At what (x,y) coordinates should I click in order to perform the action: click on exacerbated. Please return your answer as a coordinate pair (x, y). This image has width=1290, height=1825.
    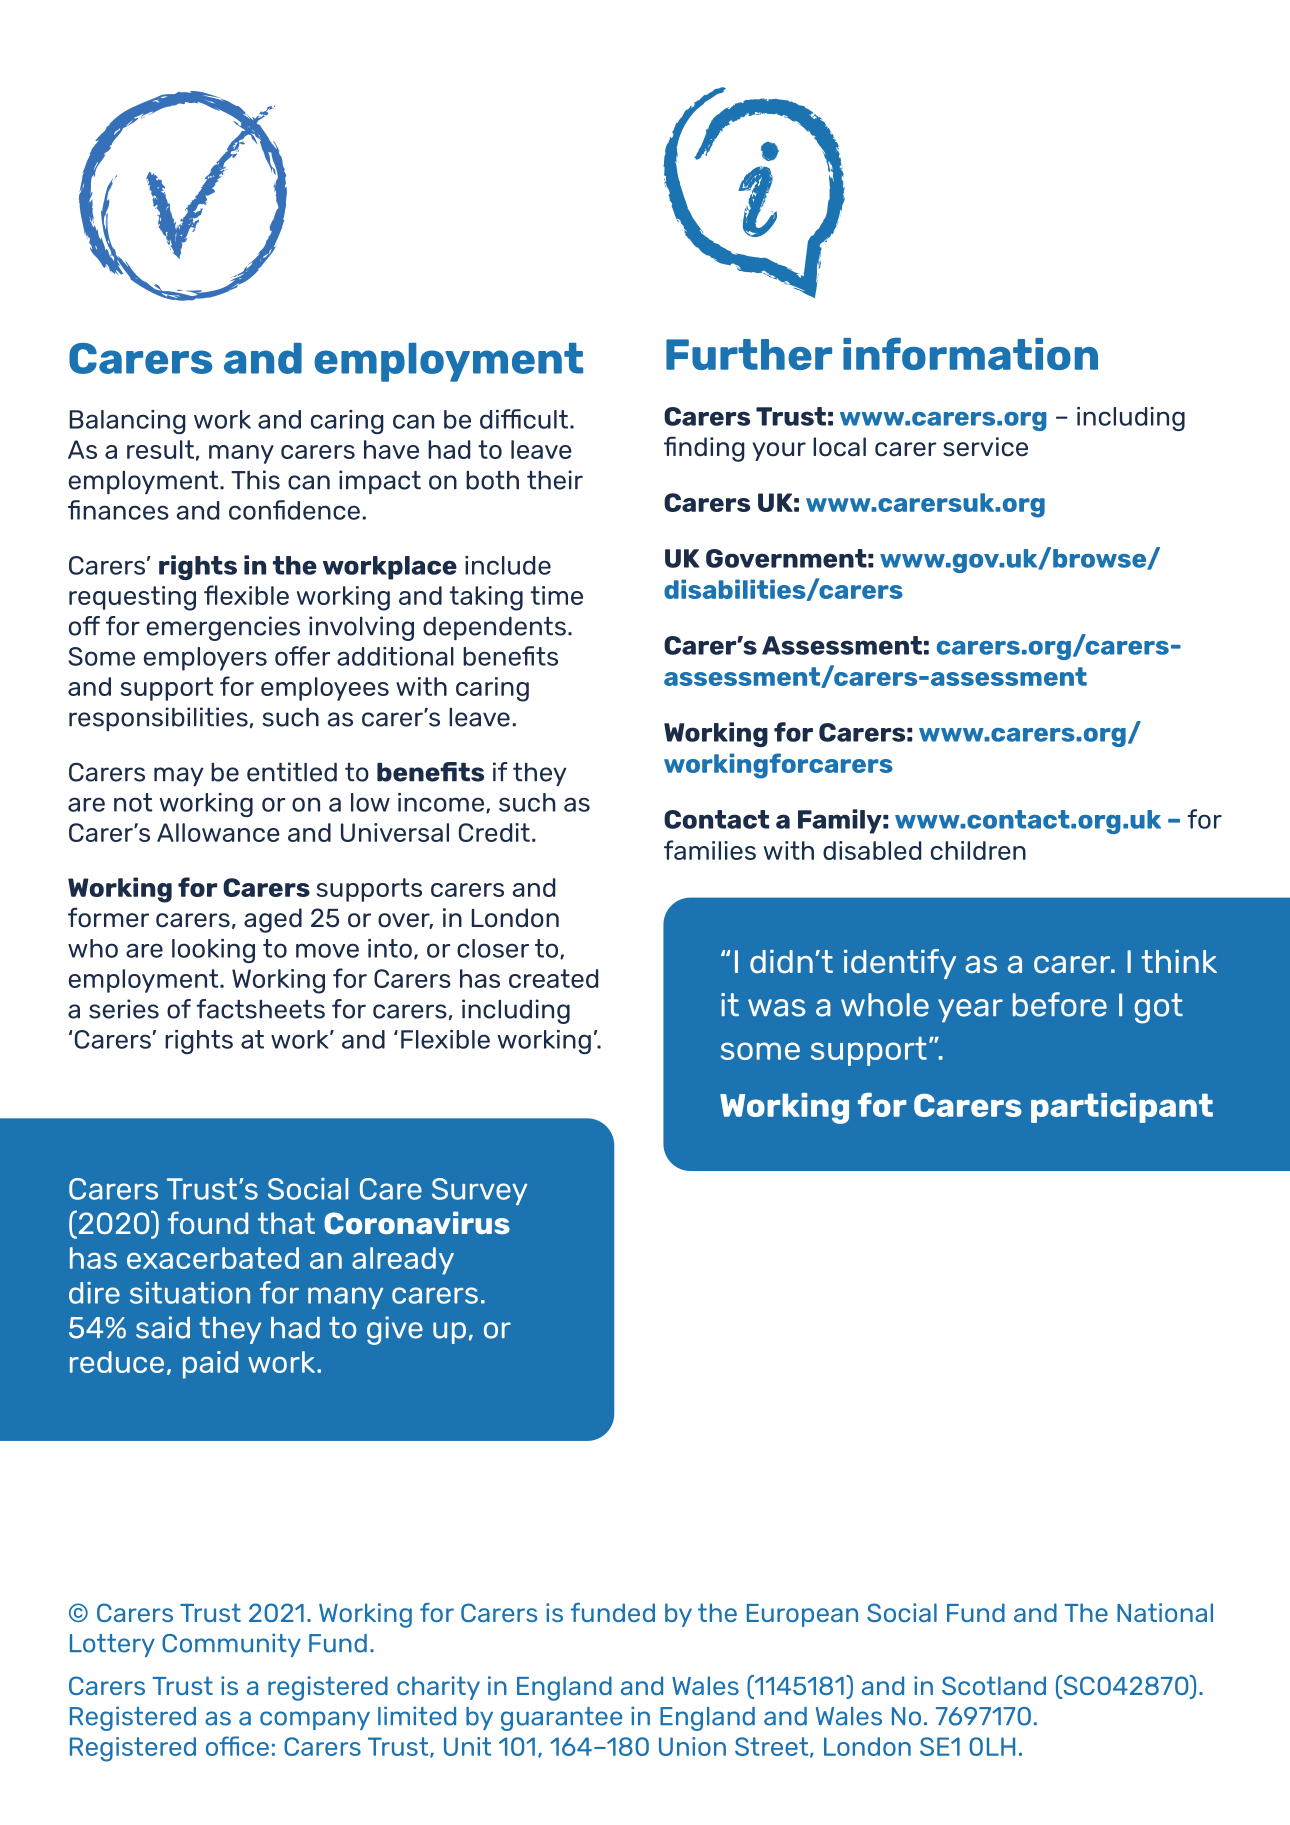
    Looking at the image, I should click on (213, 1258).
